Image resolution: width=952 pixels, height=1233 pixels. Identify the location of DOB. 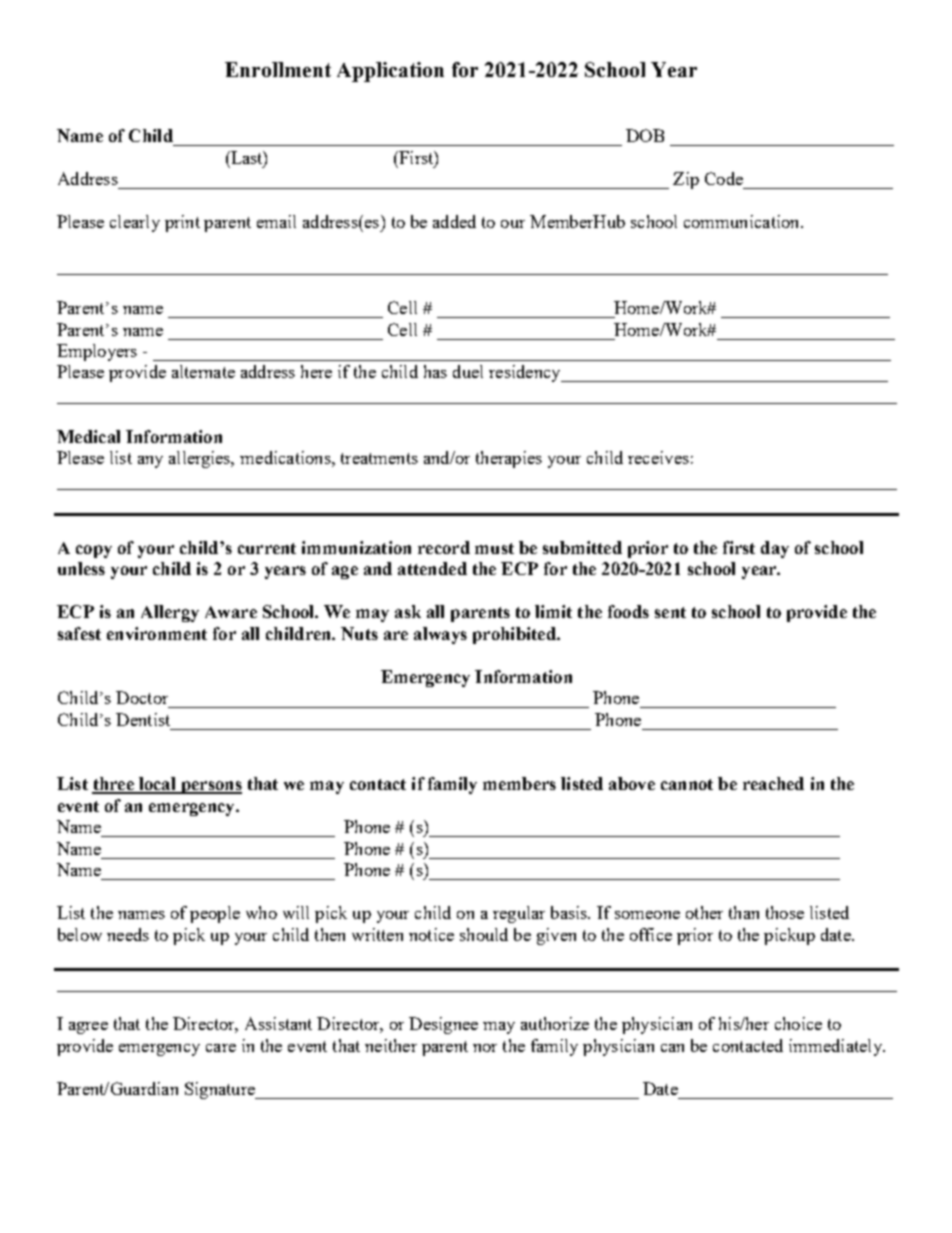
(645, 135).
